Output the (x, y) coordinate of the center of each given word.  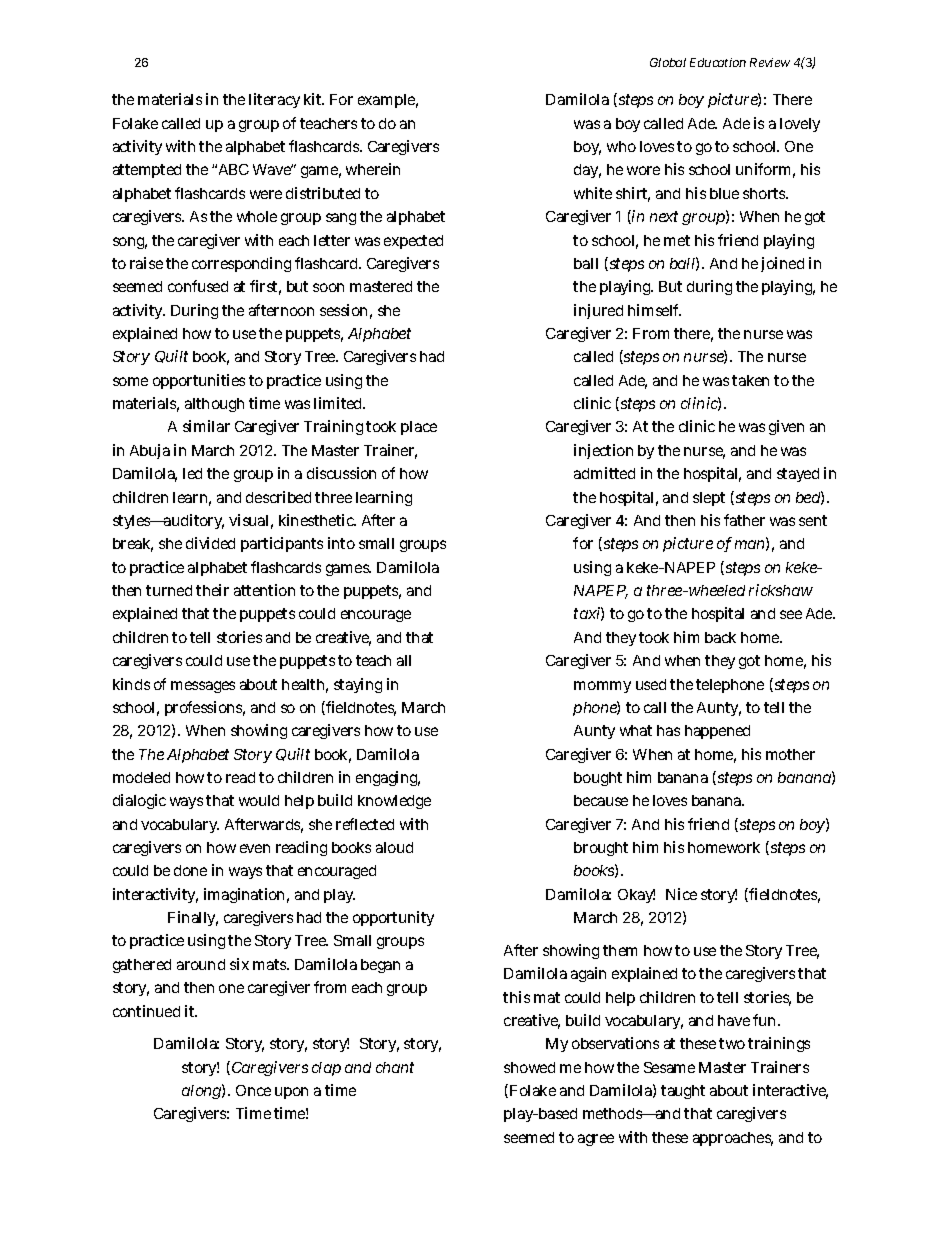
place (419, 428)
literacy (274, 100)
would (259, 800)
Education (718, 62)
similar (206, 426)
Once (253, 1090)
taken (750, 380)
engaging (388, 778)
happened (717, 732)
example (388, 101)
